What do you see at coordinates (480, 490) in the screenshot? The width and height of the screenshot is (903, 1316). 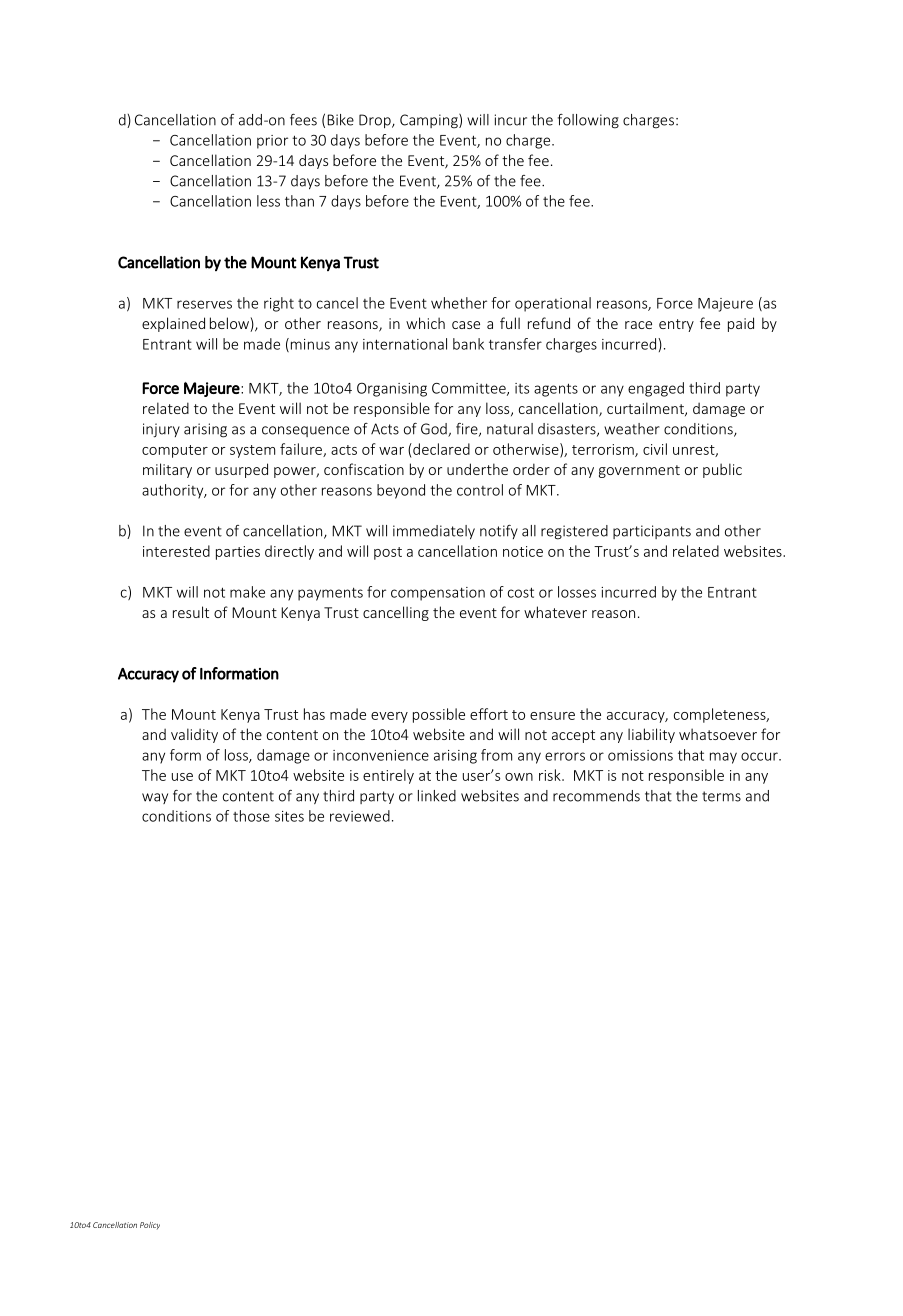 I see `control` at bounding box center [480, 490].
